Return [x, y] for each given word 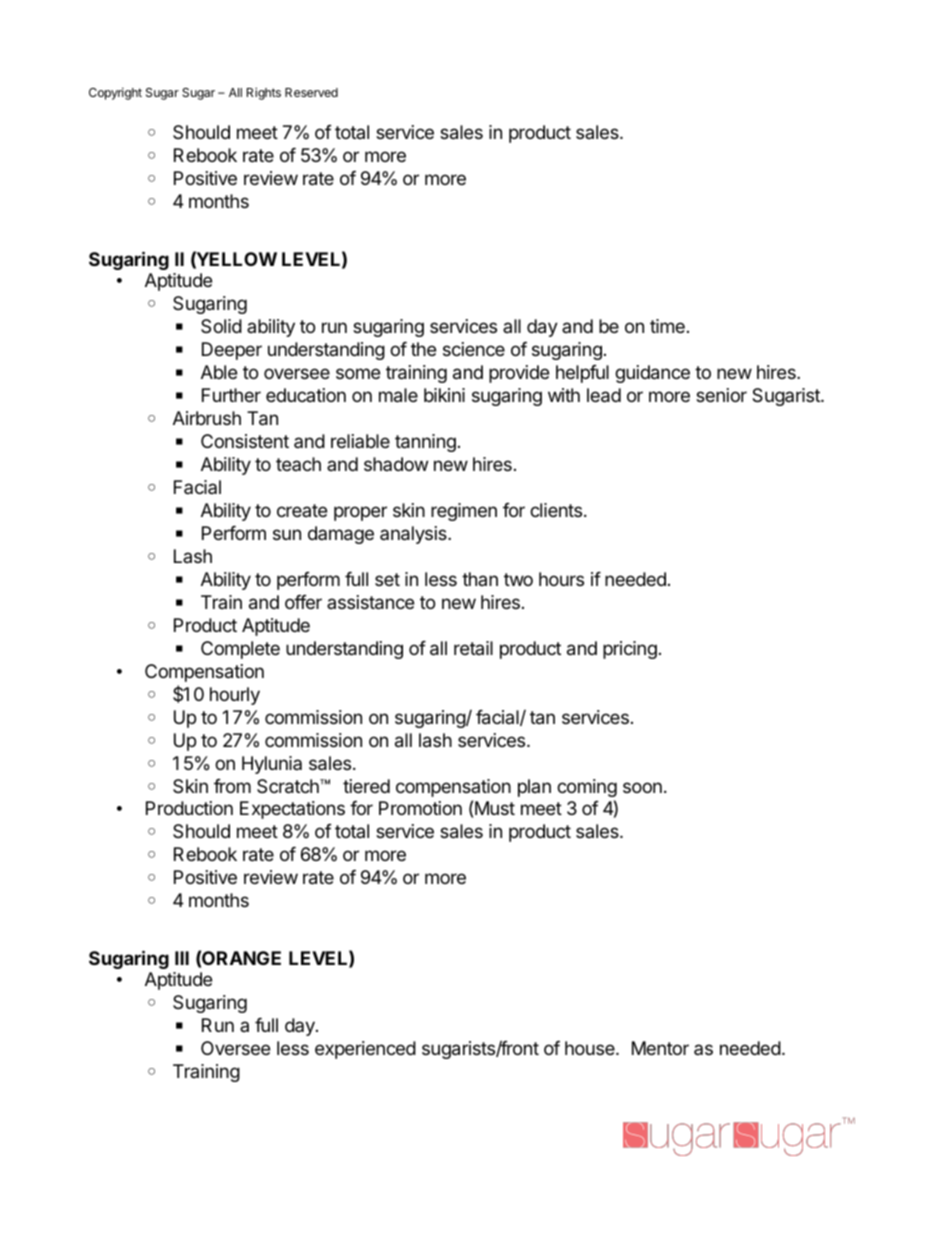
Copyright [115, 93]
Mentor [660, 1048]
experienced [365, 1050]
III [182, 958]
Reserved [311, 92]
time [667, 326]
